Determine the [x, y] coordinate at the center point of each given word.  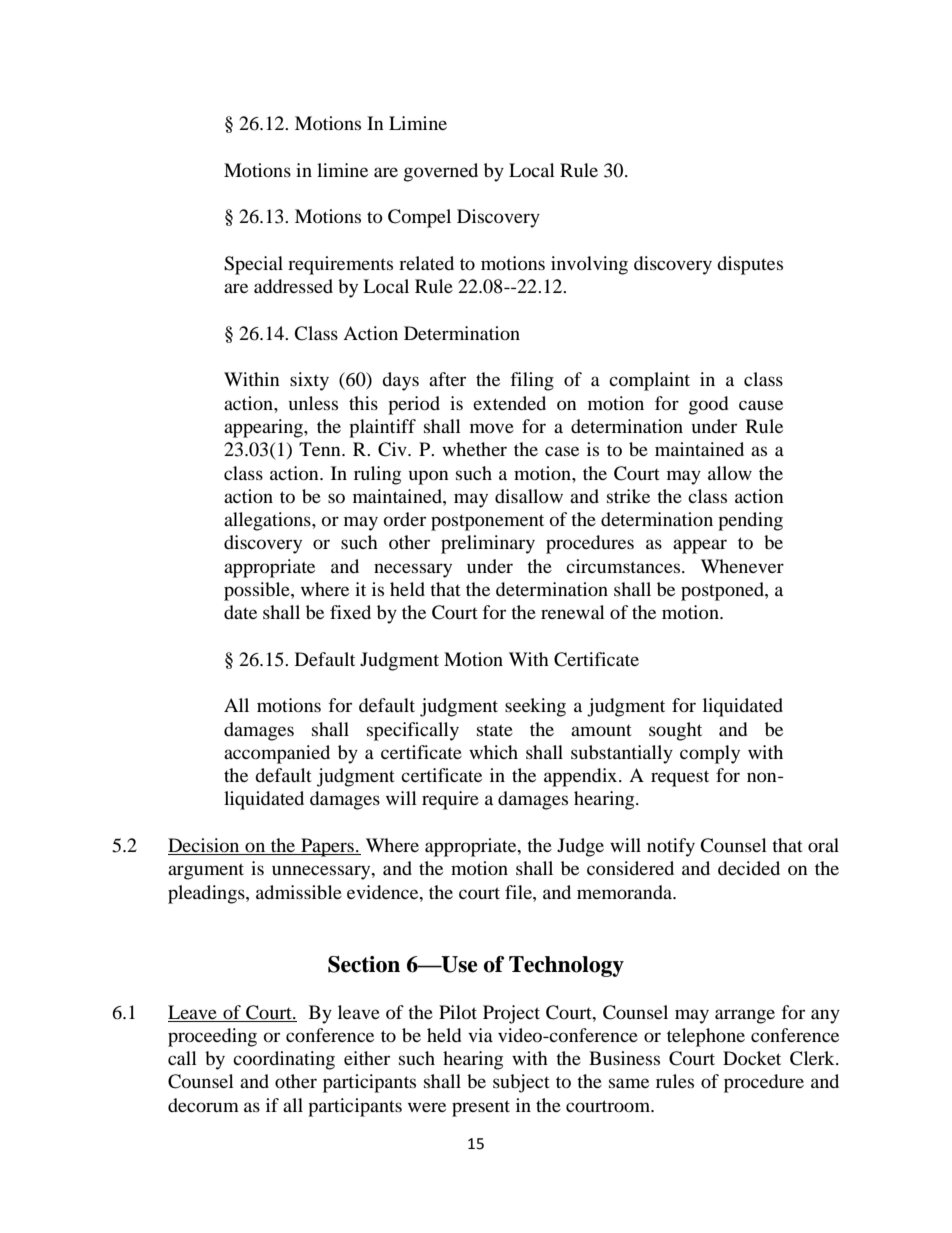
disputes [750, 265]
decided [749, 868]
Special [253, 265]
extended [509, 403]
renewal [573, 612]
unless [313, 403]
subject [521, 1083]
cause [761, 405]
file [519, 892]
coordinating [284, 1060]
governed [441, 172]
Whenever [742, 566]
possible [258, 591]
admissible [299, 892]
